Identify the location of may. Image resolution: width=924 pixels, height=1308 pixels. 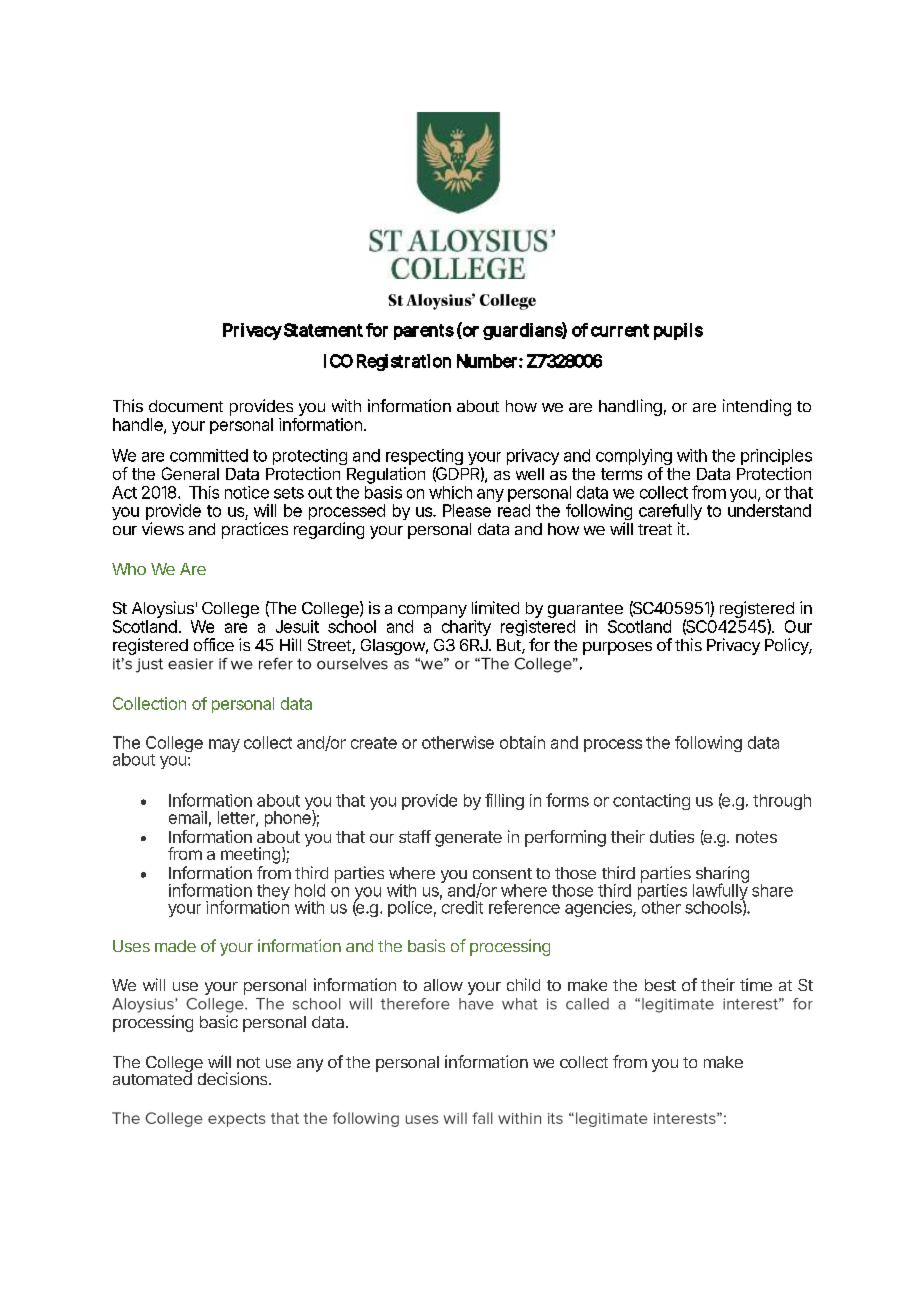
(224, 745).
